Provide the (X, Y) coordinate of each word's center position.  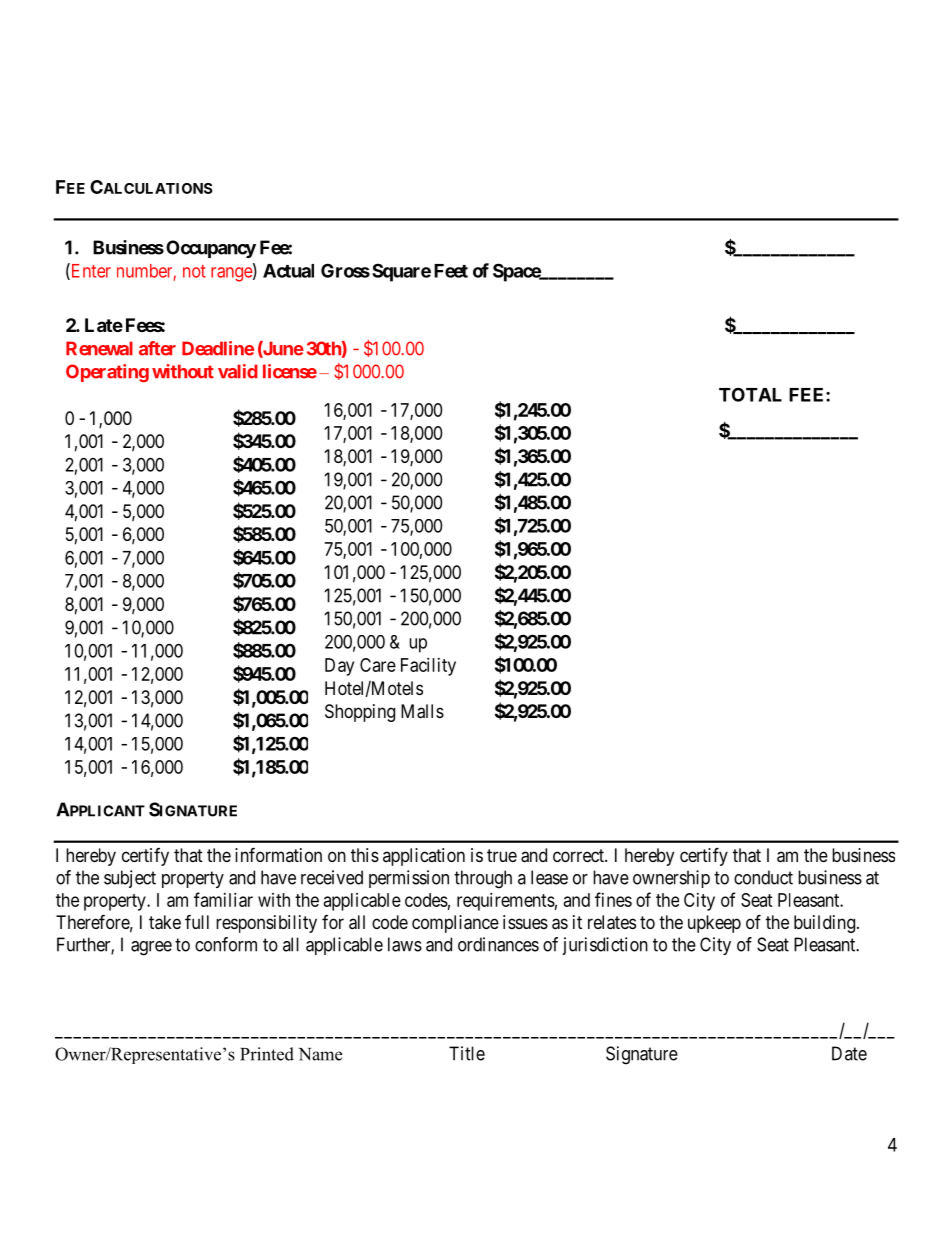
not (194, 271)
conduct (763, 877)
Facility (428, 667)
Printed (267, 1054)
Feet (451, 271)
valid (238, 371)
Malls (422, 711)
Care (378, 665)
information (278, 854)
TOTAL (750, 394)
